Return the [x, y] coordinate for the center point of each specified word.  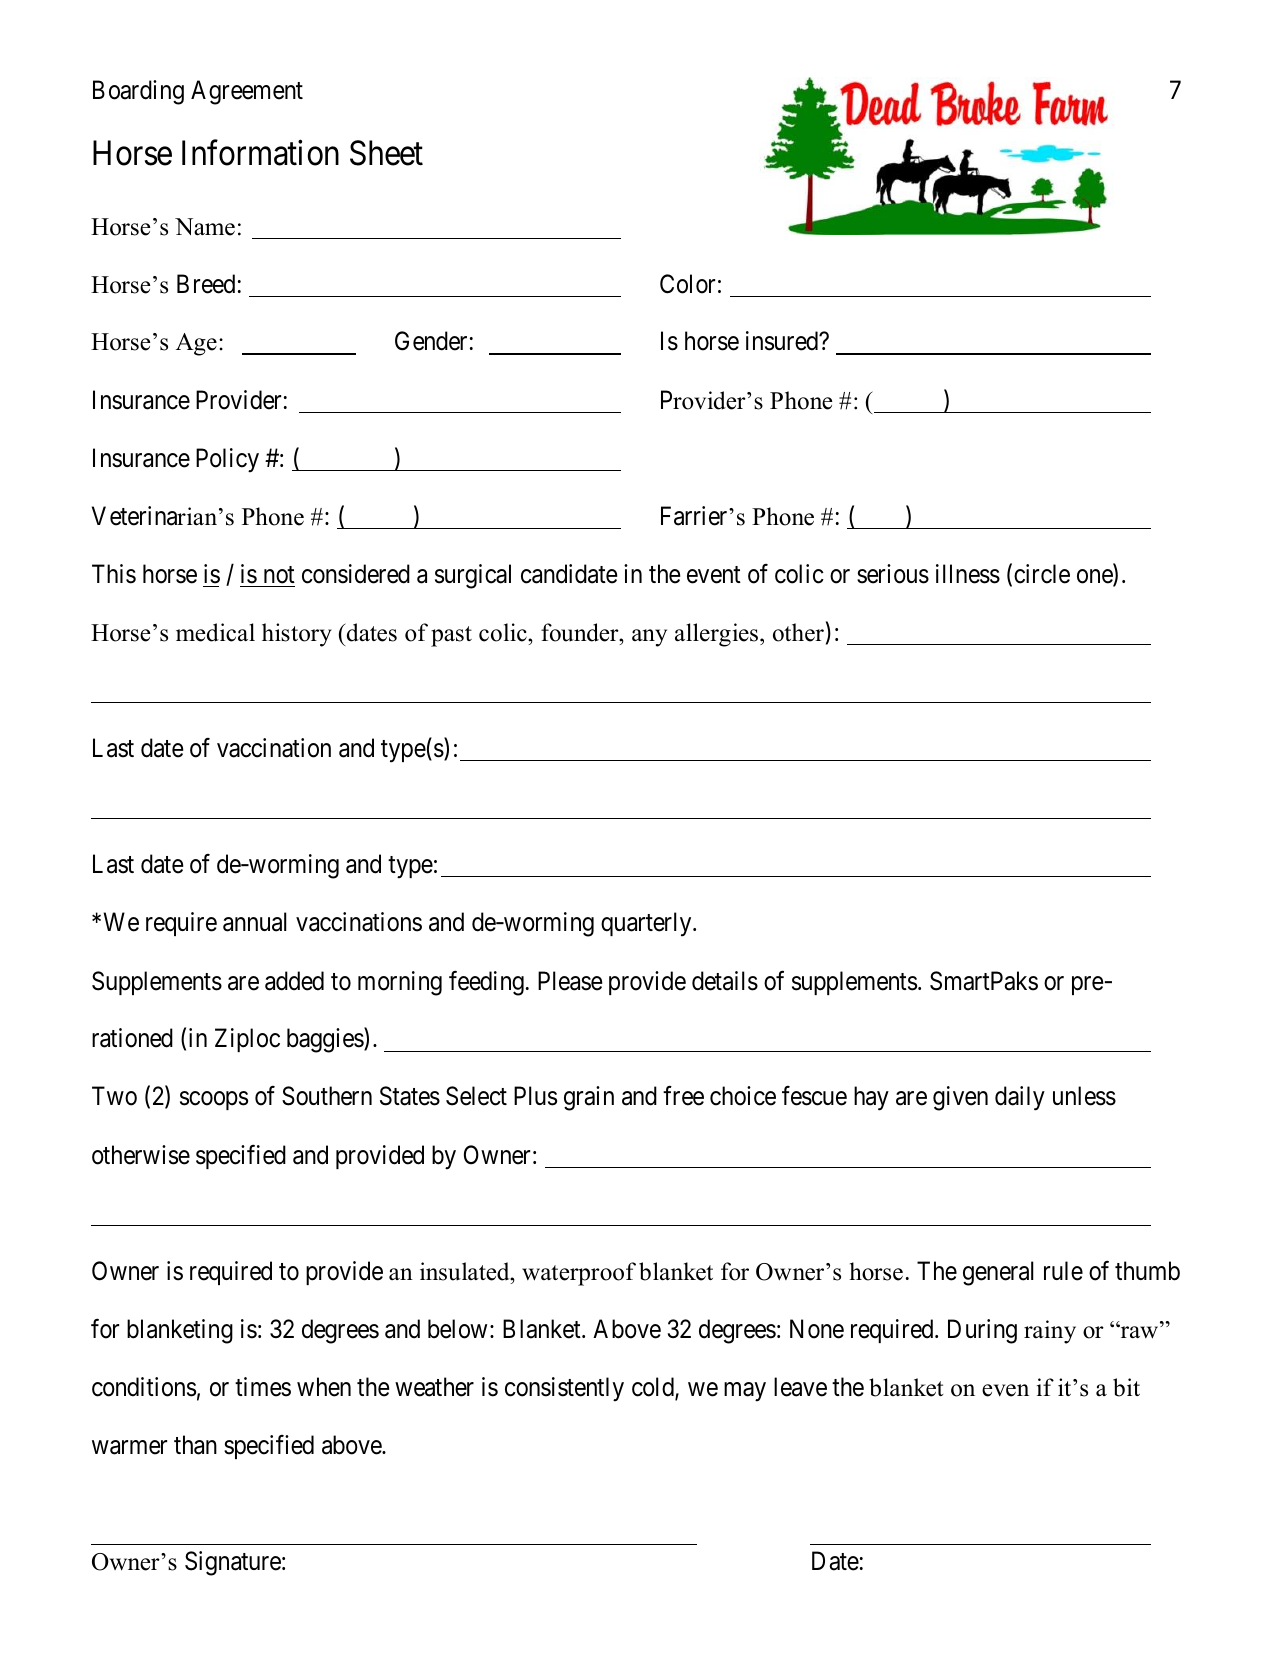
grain [589, 1098]
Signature [233, 1563]
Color [687, 284]
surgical [473, 576]
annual [255, 922]
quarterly [647, 924]
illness [968, 574]
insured [783, 341]
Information [260, 153]
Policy [227, 460]
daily [1020, 1098]
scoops [214, 1101]
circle [1042, 574]
